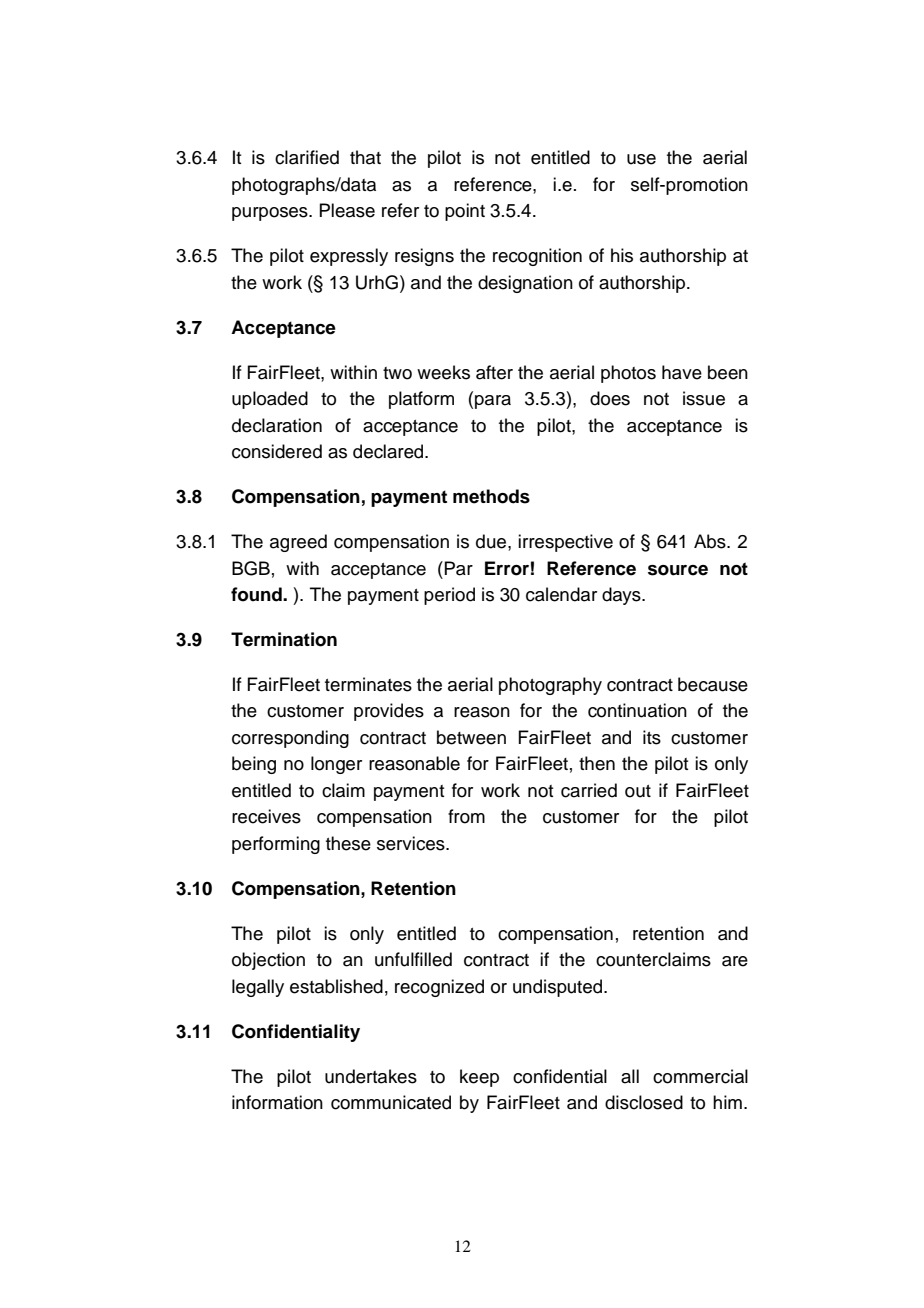 Image resolution: width=924 pixels, height=1308 pixels. Describe the element at coordinates (471, 737) in the screenshot. I see `between` at that location.
